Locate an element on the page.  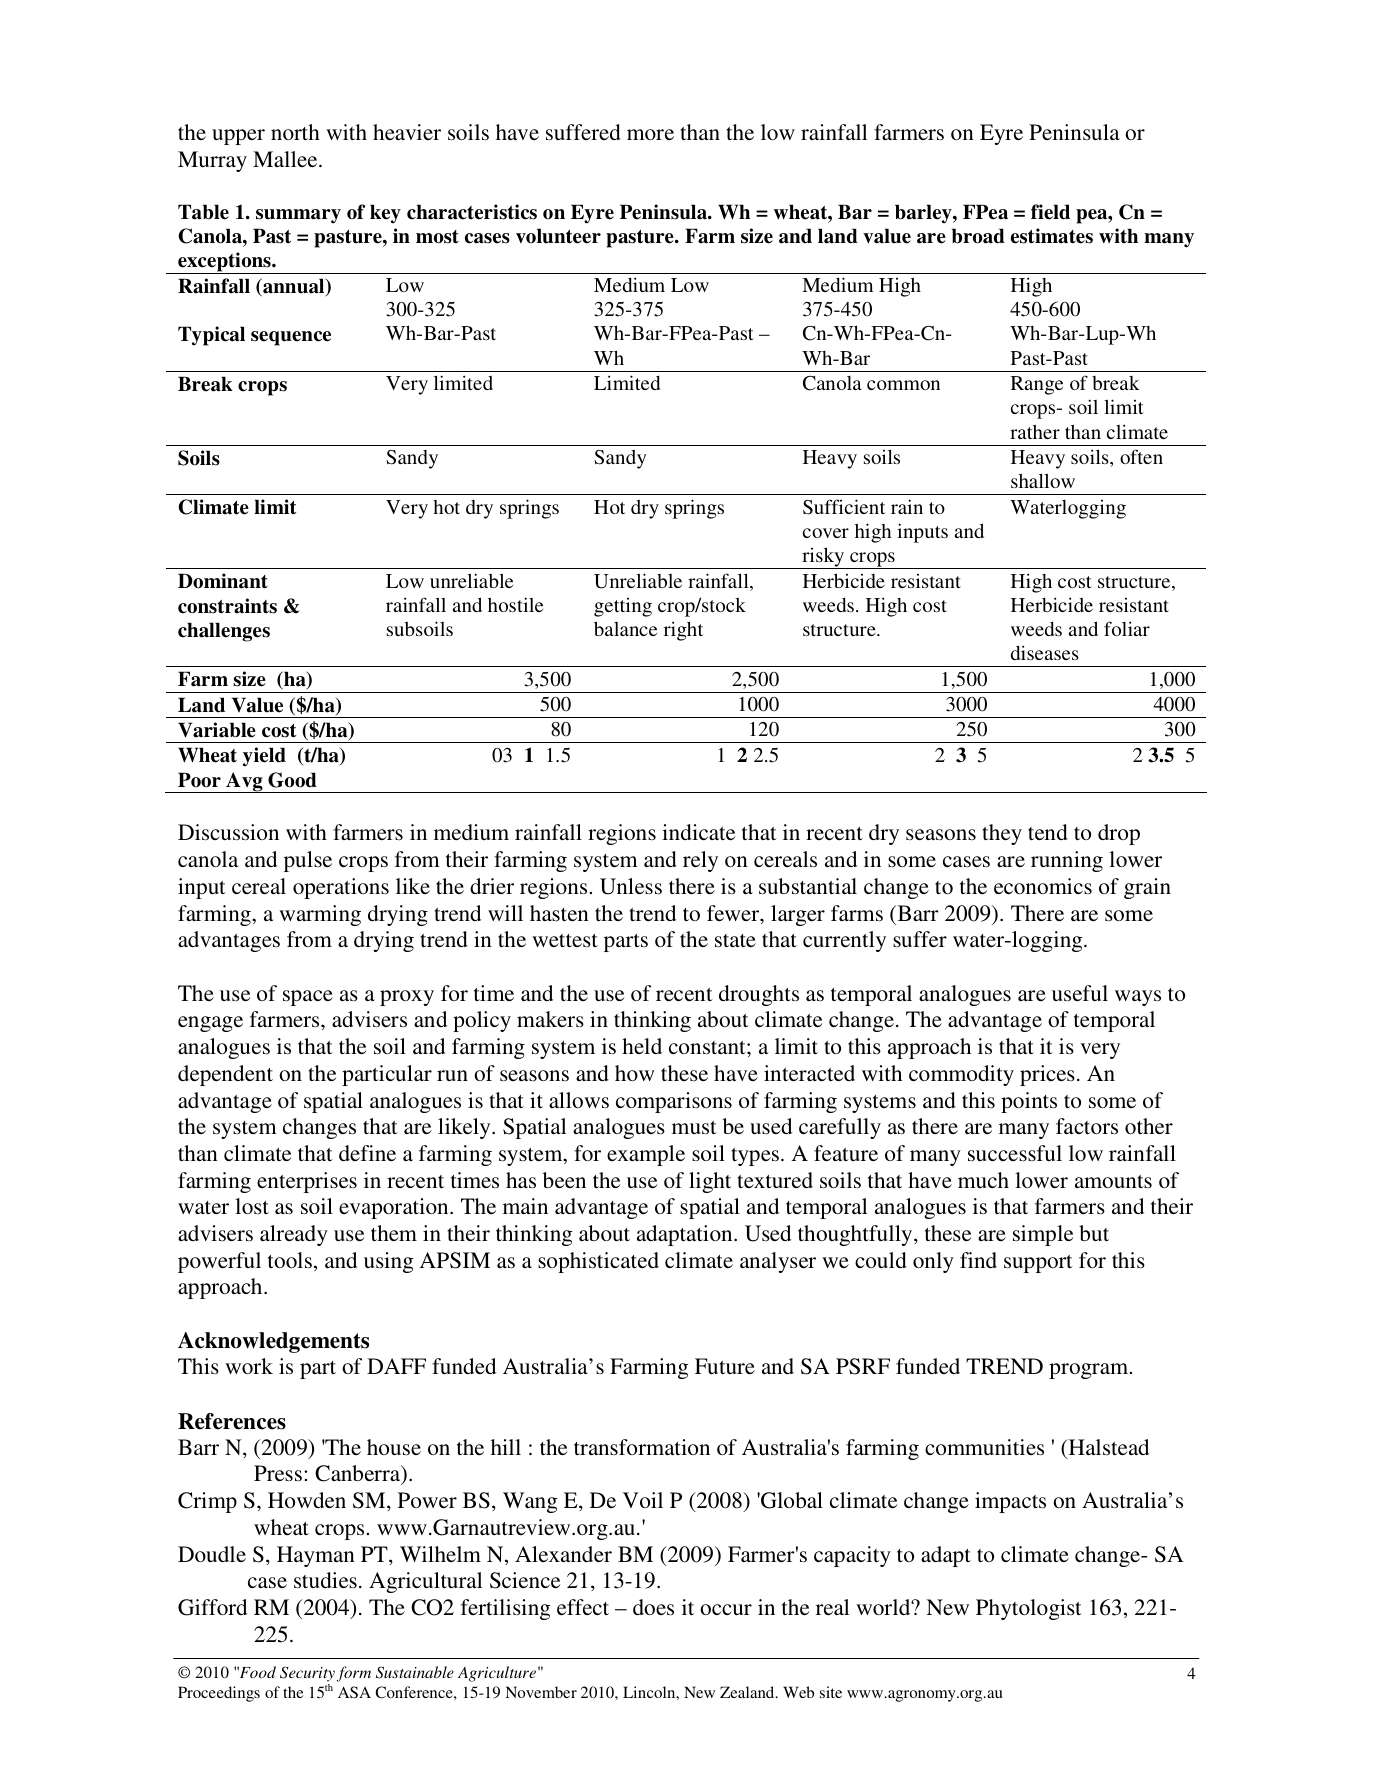
Mallee is located at coordinates (286, 159).
